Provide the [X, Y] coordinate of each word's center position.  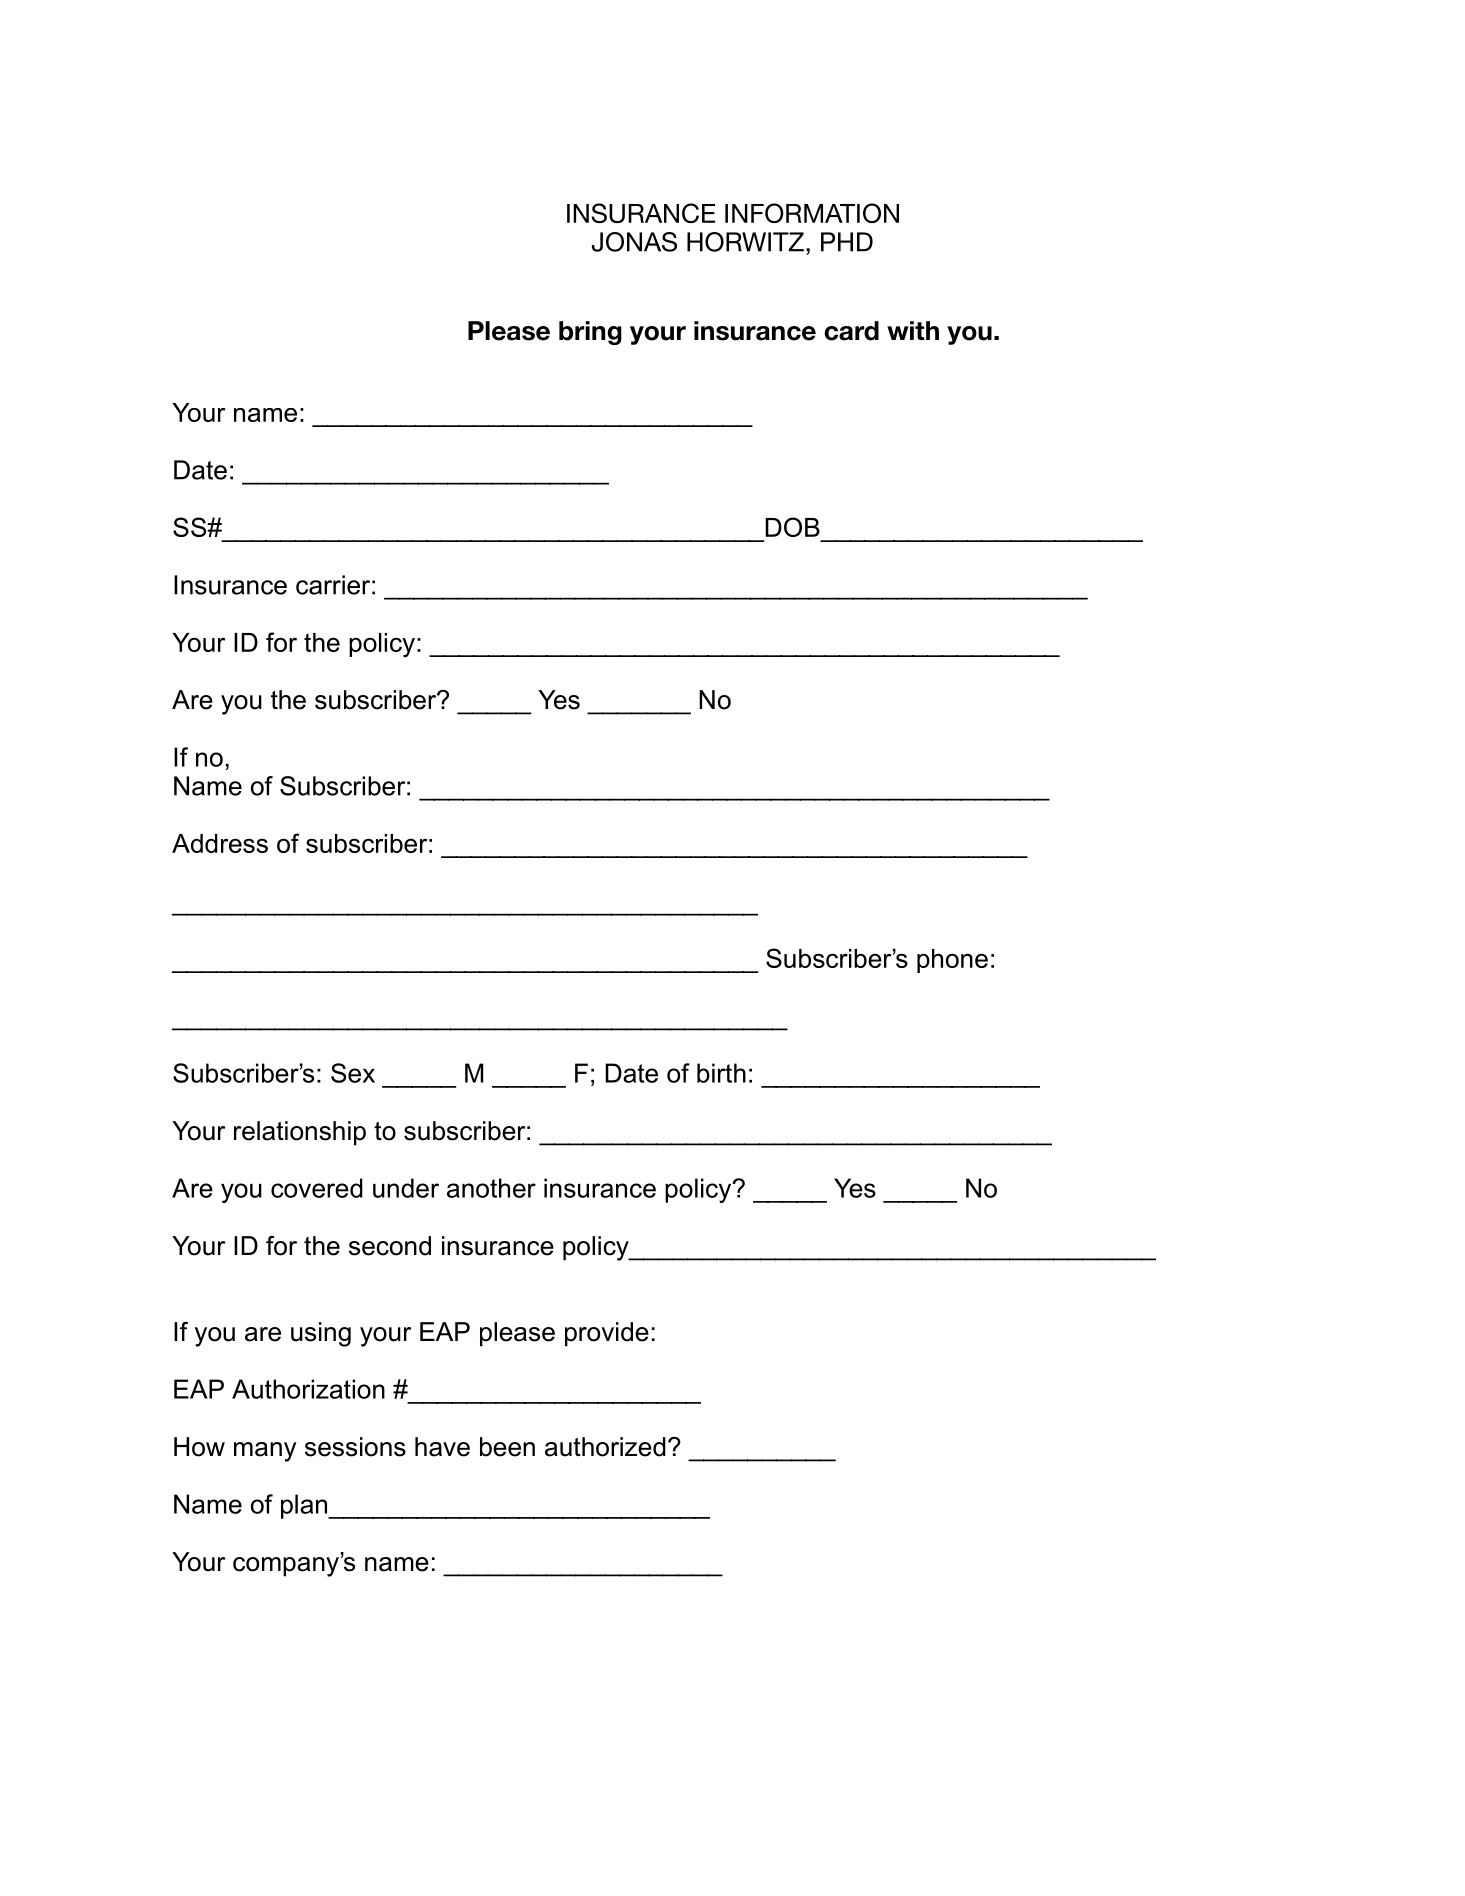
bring [590, 333]
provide [607, 1334]
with [913, 330]
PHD [847, 242]
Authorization [308, 1389]
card [851, 331]
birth [721, 1073]
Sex [353, 1073]
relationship [300, 1133]
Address [220, 843]
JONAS [634, 242]
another [491, 1188]
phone [952, 961]
